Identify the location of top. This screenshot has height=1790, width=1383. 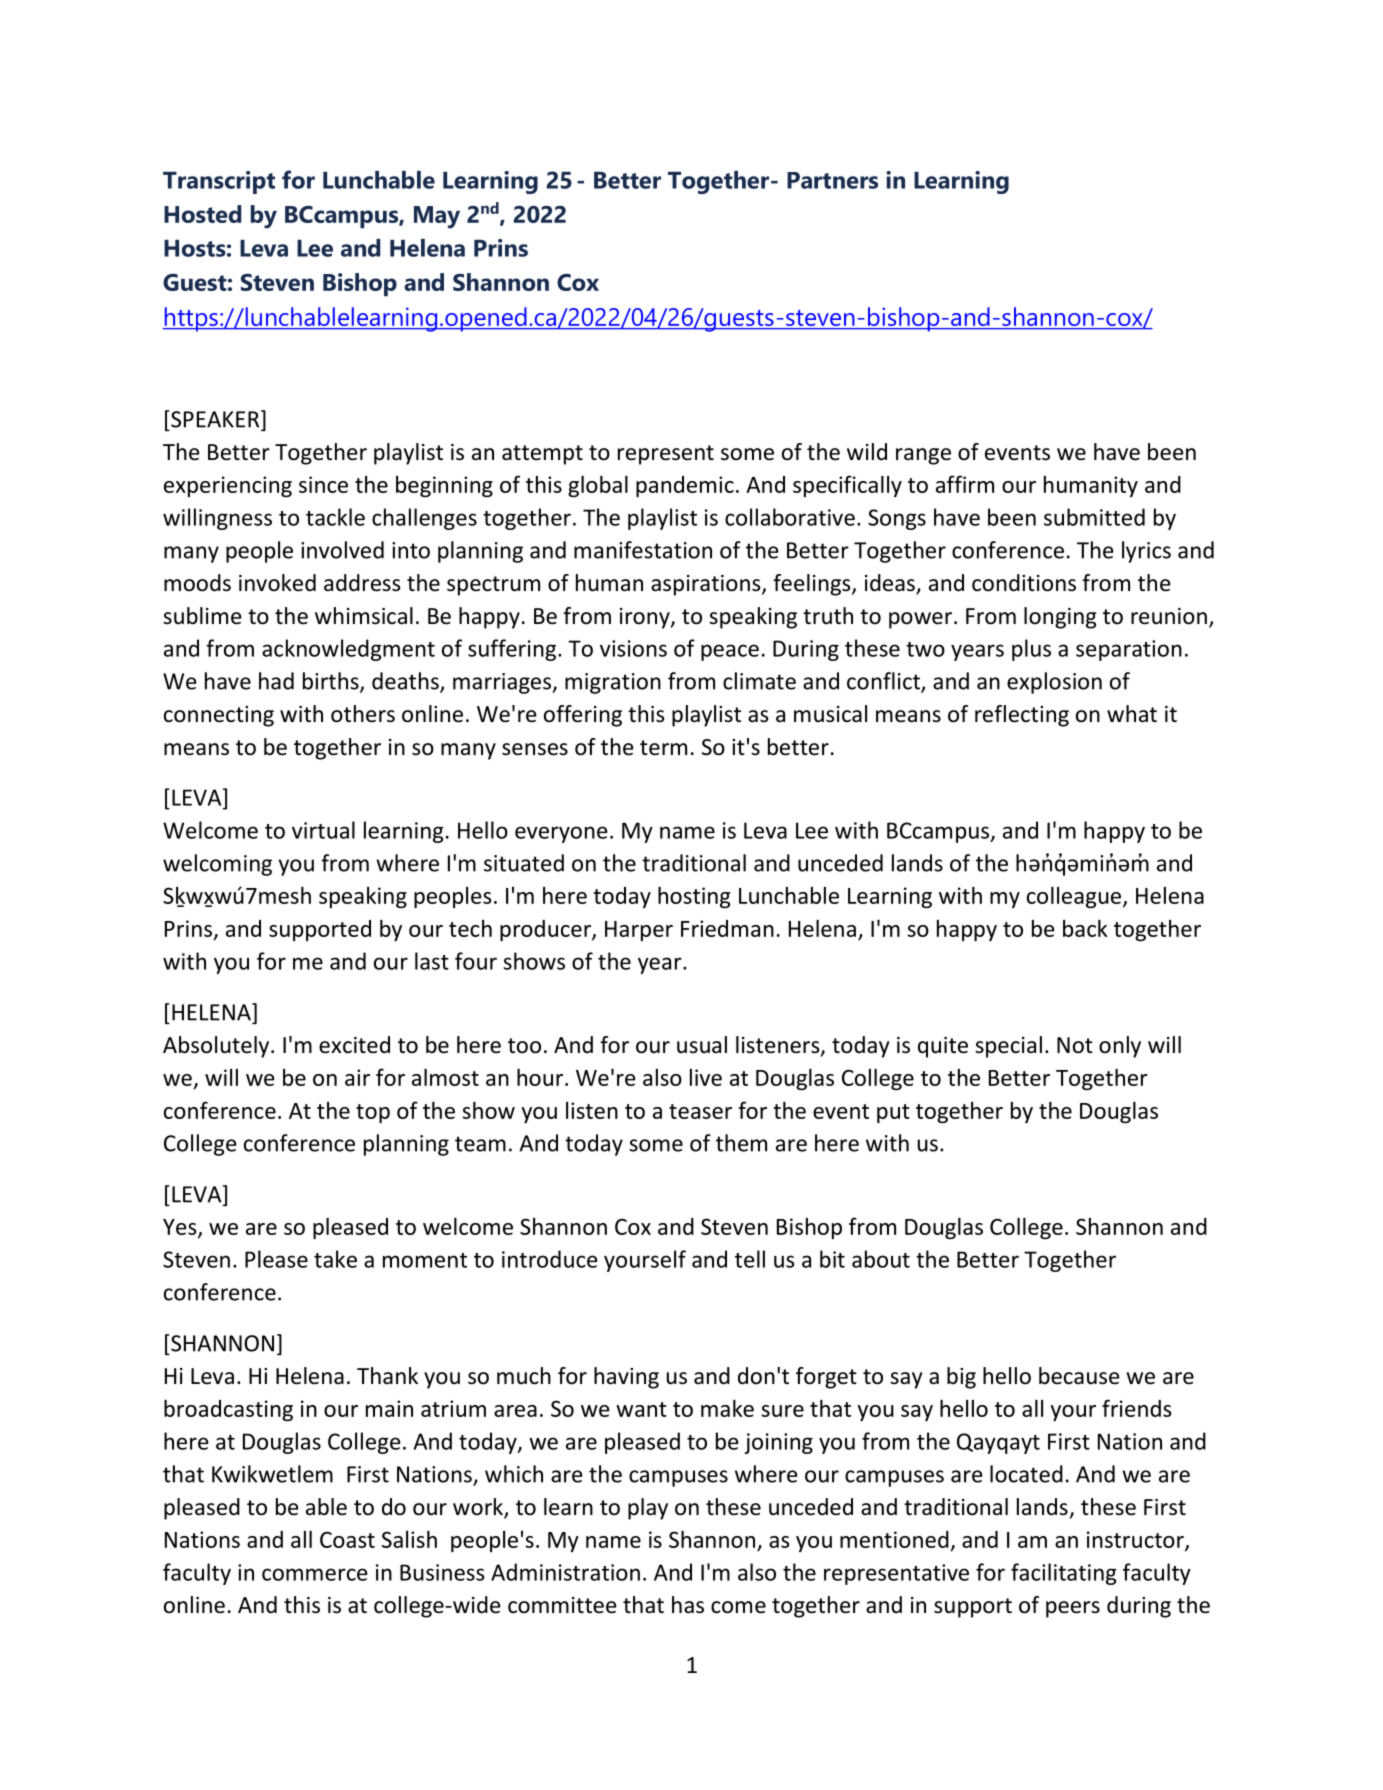
(373, 1113).
